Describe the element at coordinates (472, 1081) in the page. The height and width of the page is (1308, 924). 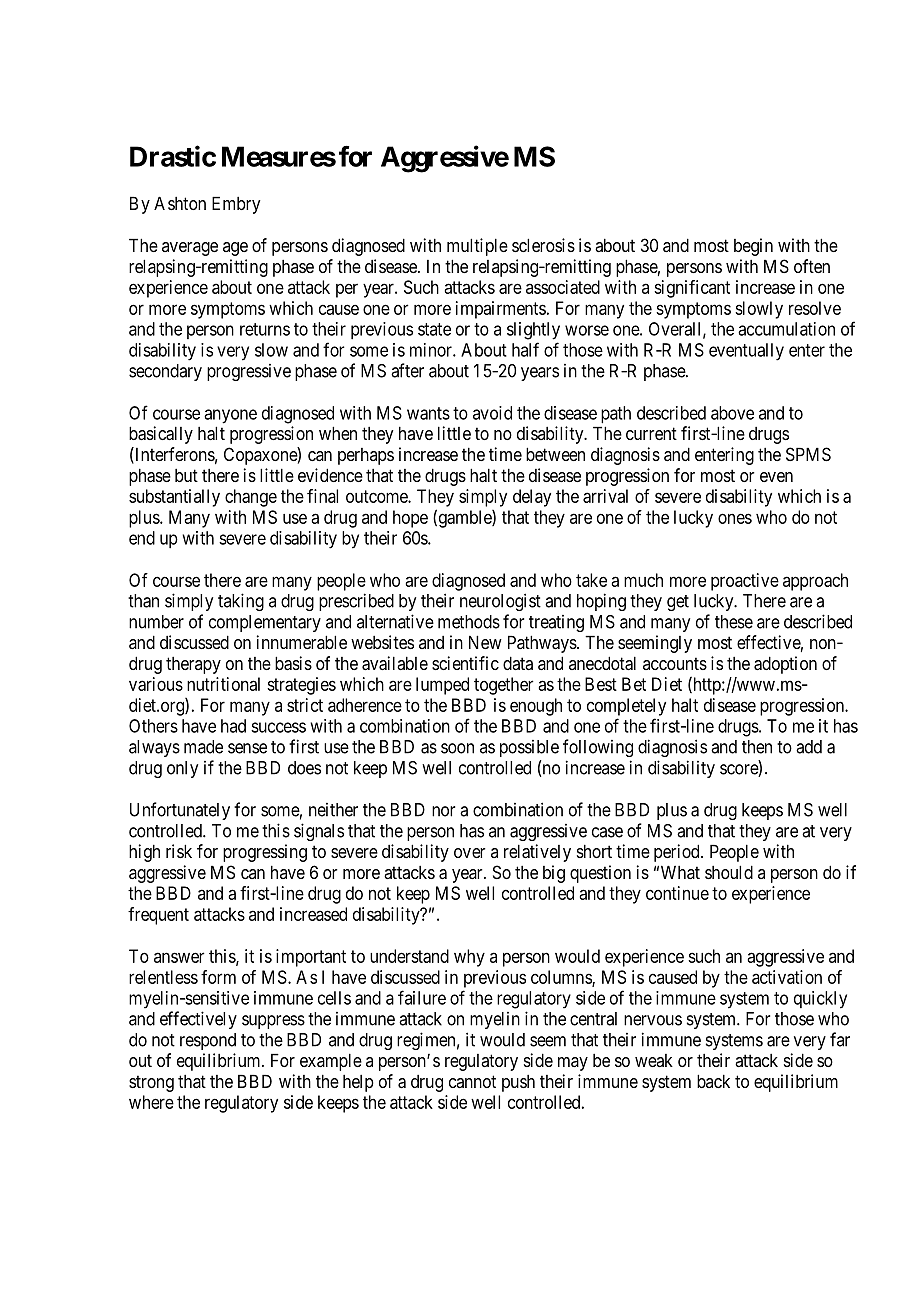
I see `cannot` at that location.
